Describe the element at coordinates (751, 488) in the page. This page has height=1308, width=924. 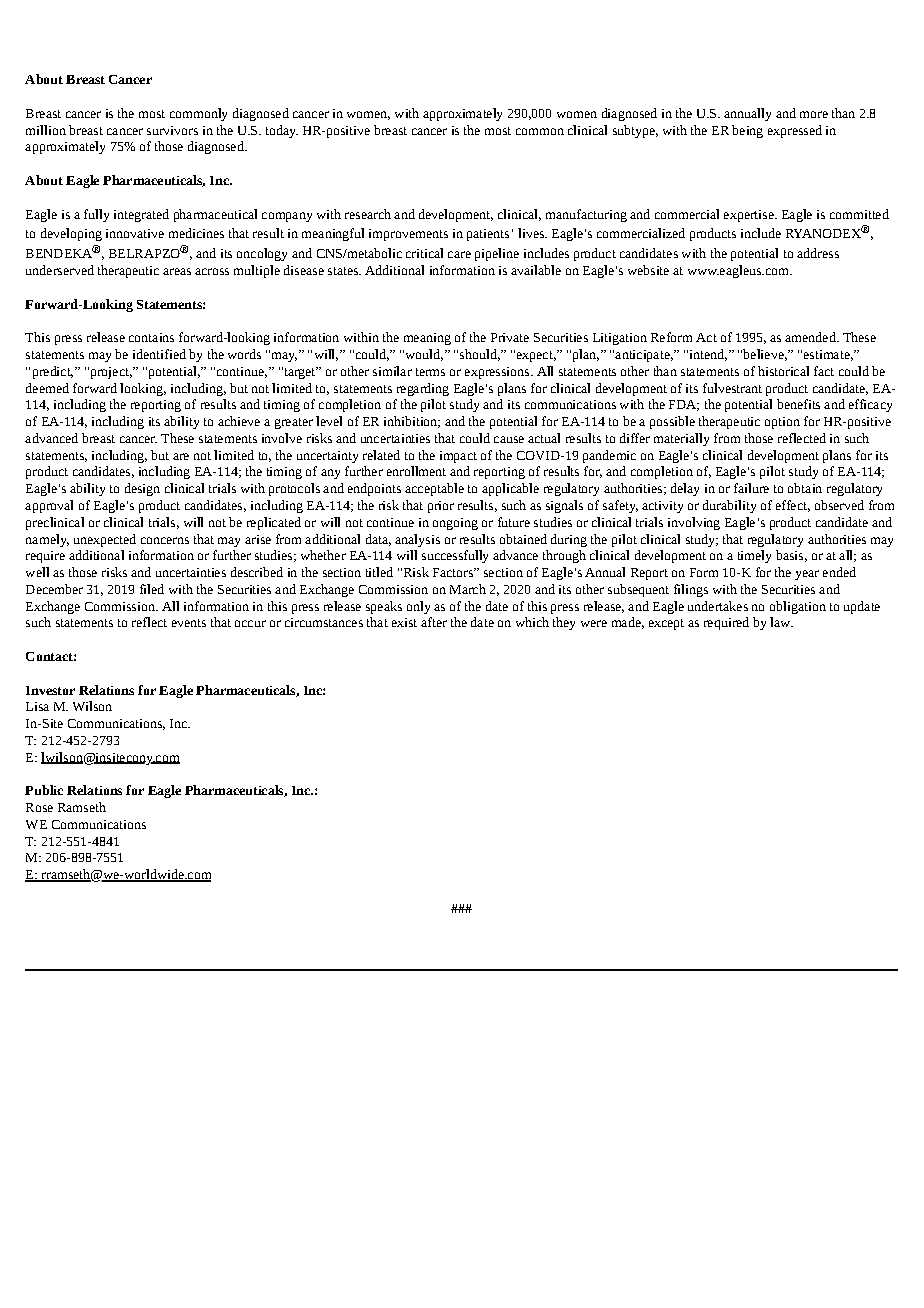
I see `failure` at that location.
